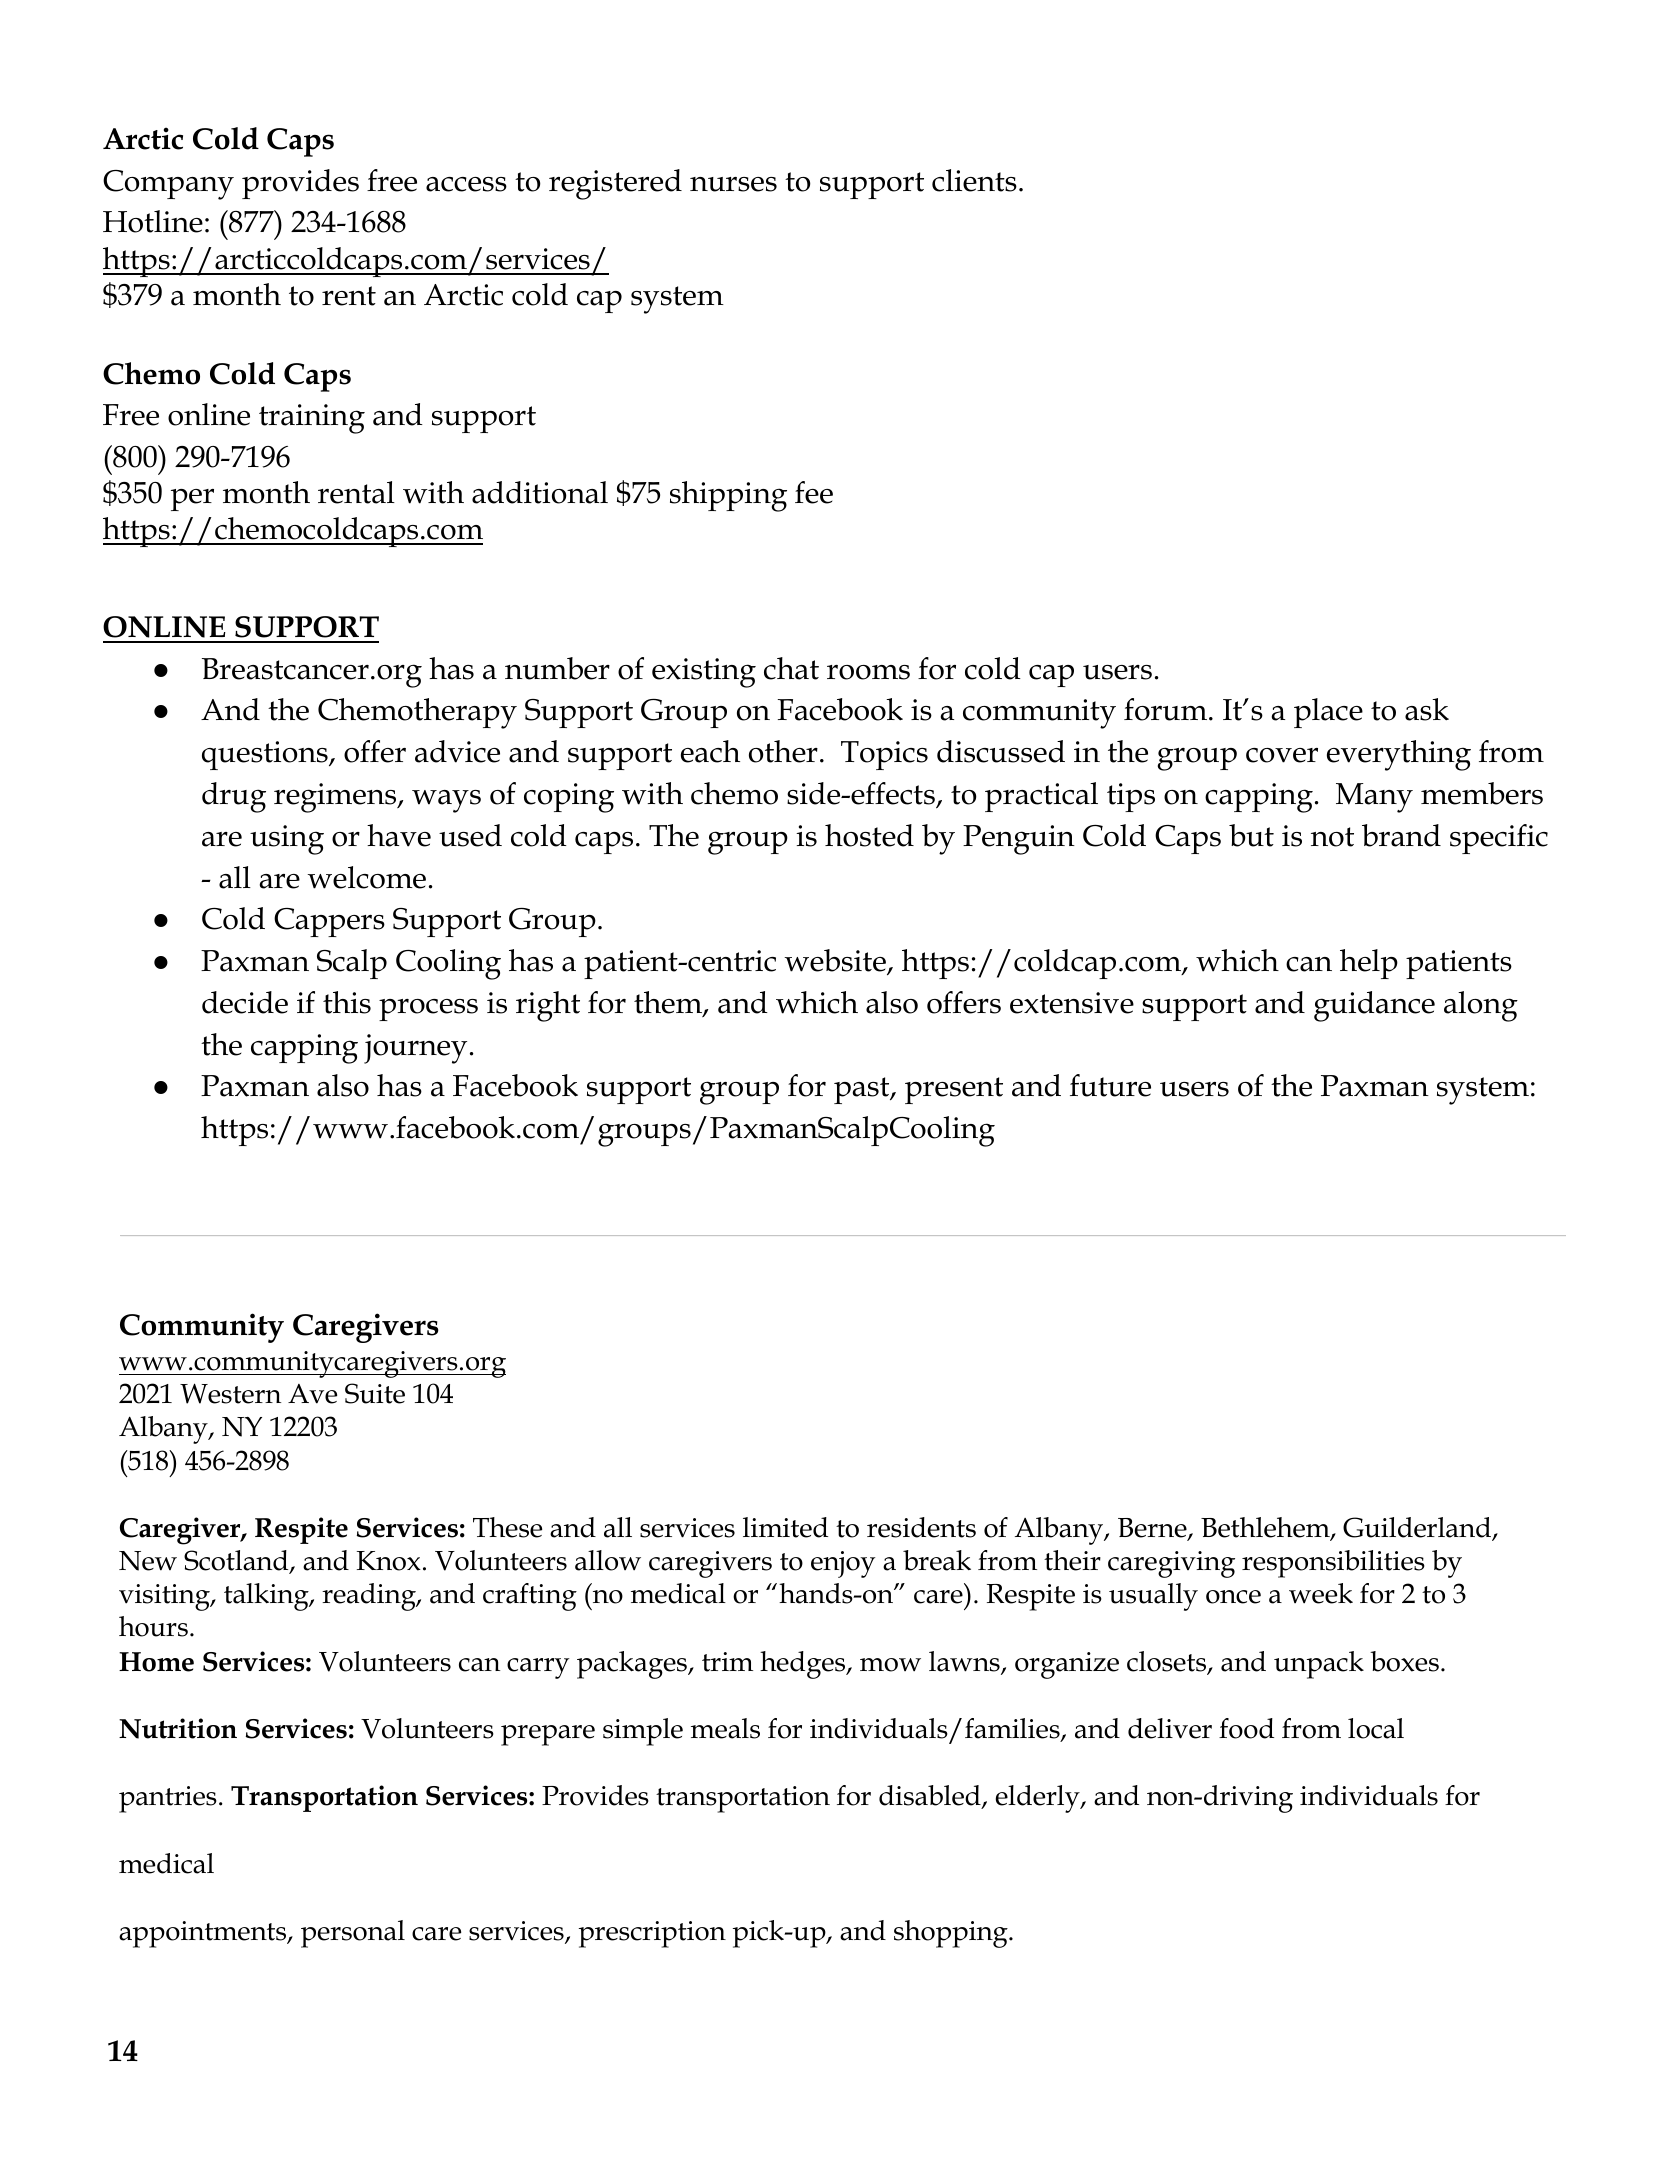  Describe the element at coordinates (733, 184) in the image. I see `nurses` at that location.
